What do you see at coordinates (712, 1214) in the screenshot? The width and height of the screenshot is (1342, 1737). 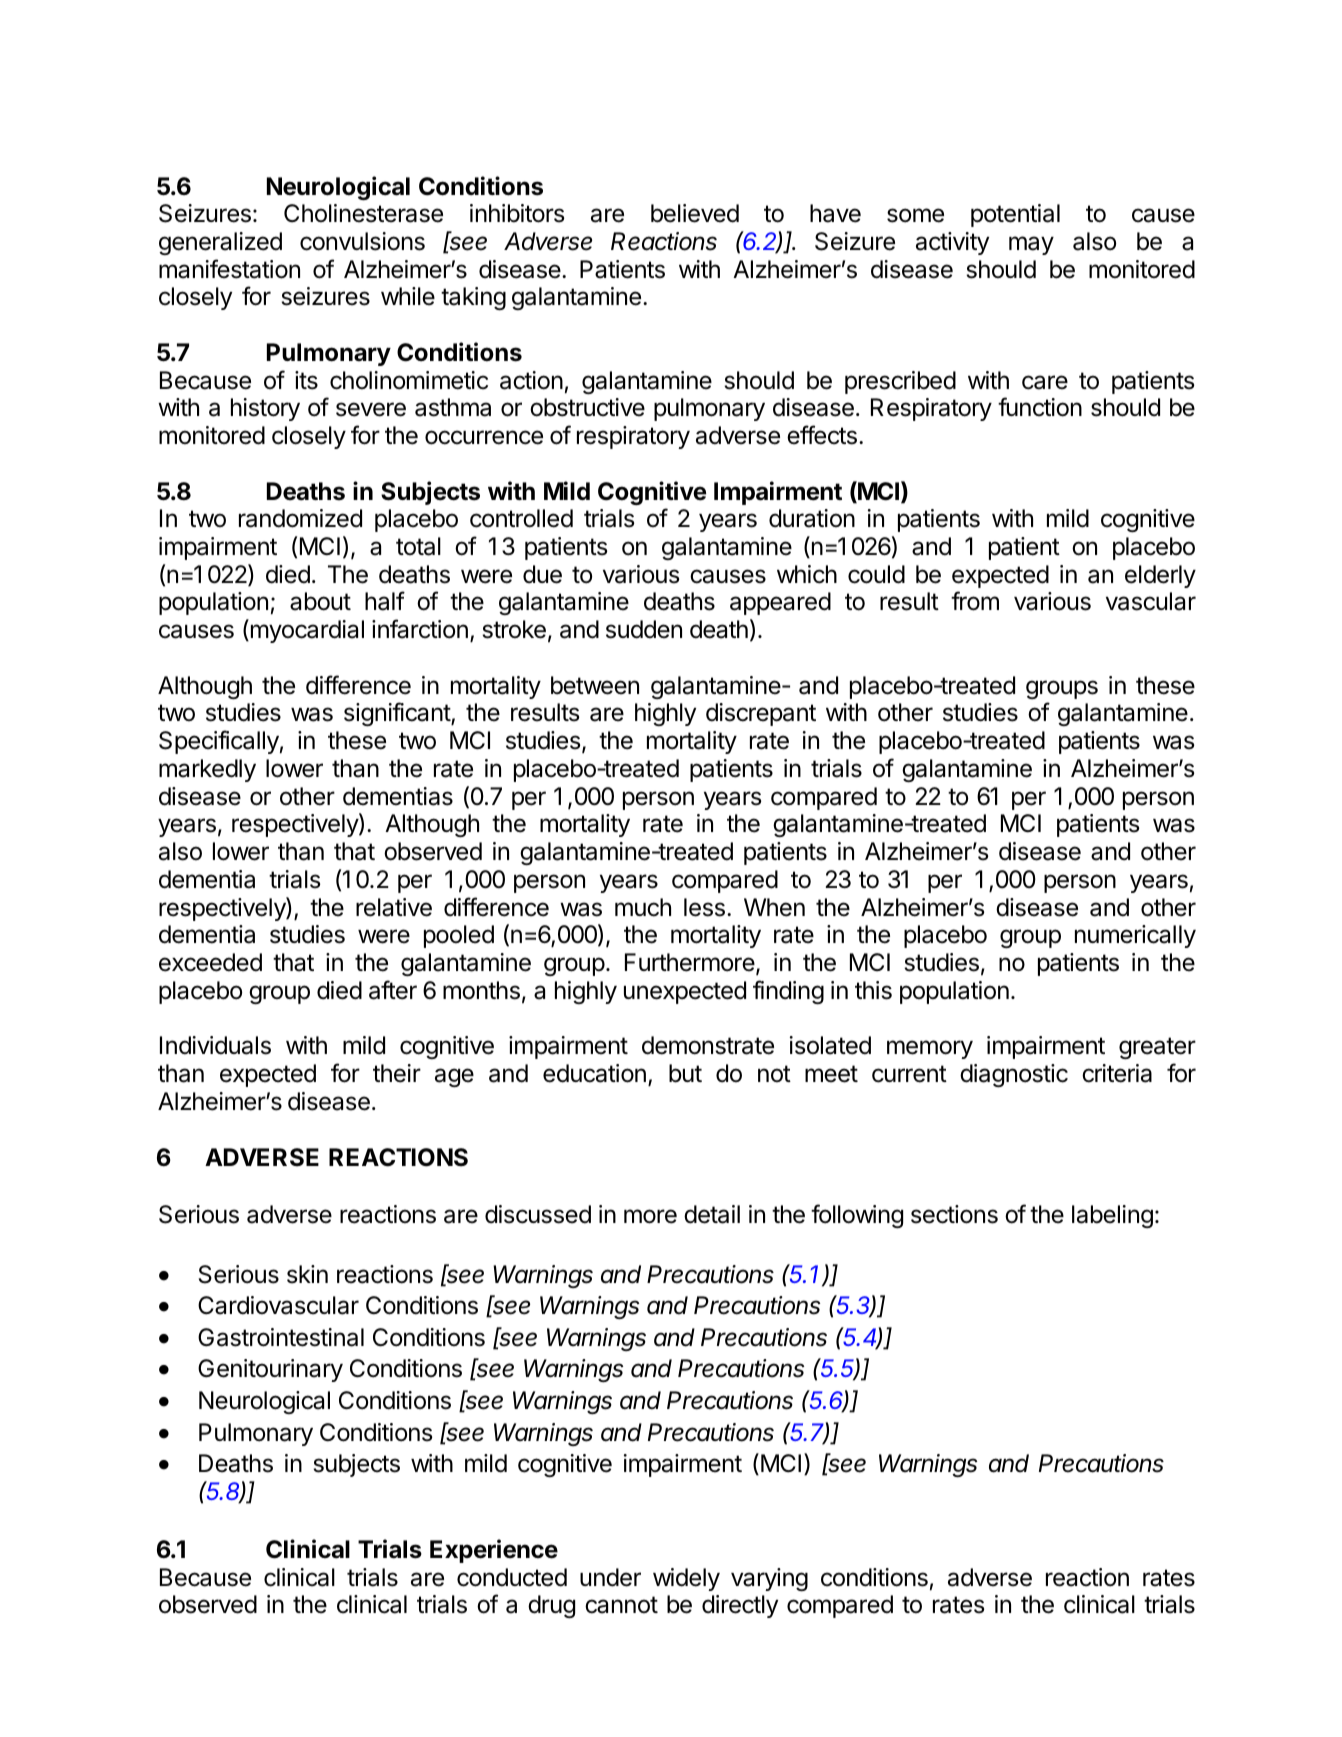 I see `detail` at bounding box center [712, 1214].
